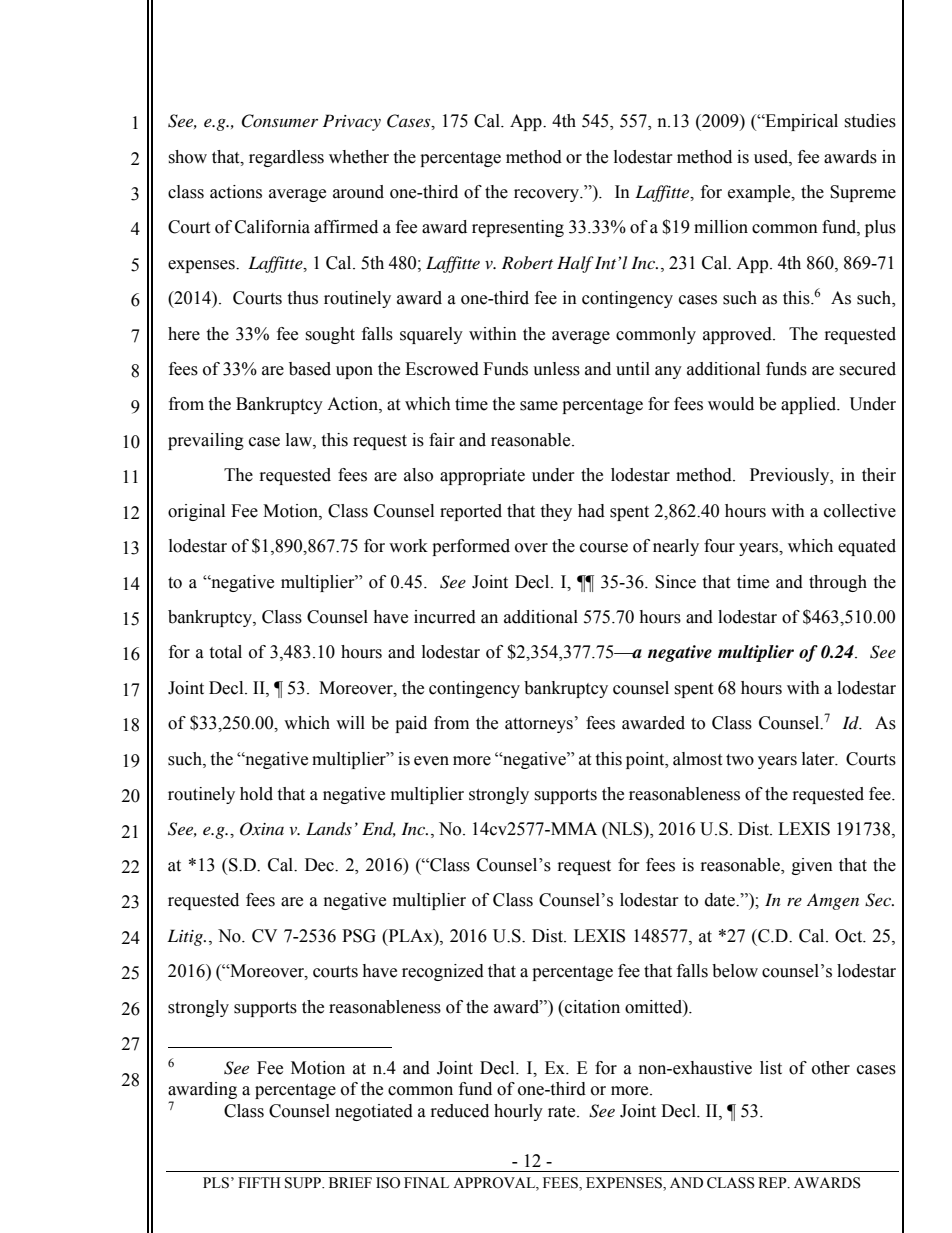 This screenshot has width=952, height=1233. Describe the element at coordinates (518, 228) in the screenshot. I see `representing` at that location.
